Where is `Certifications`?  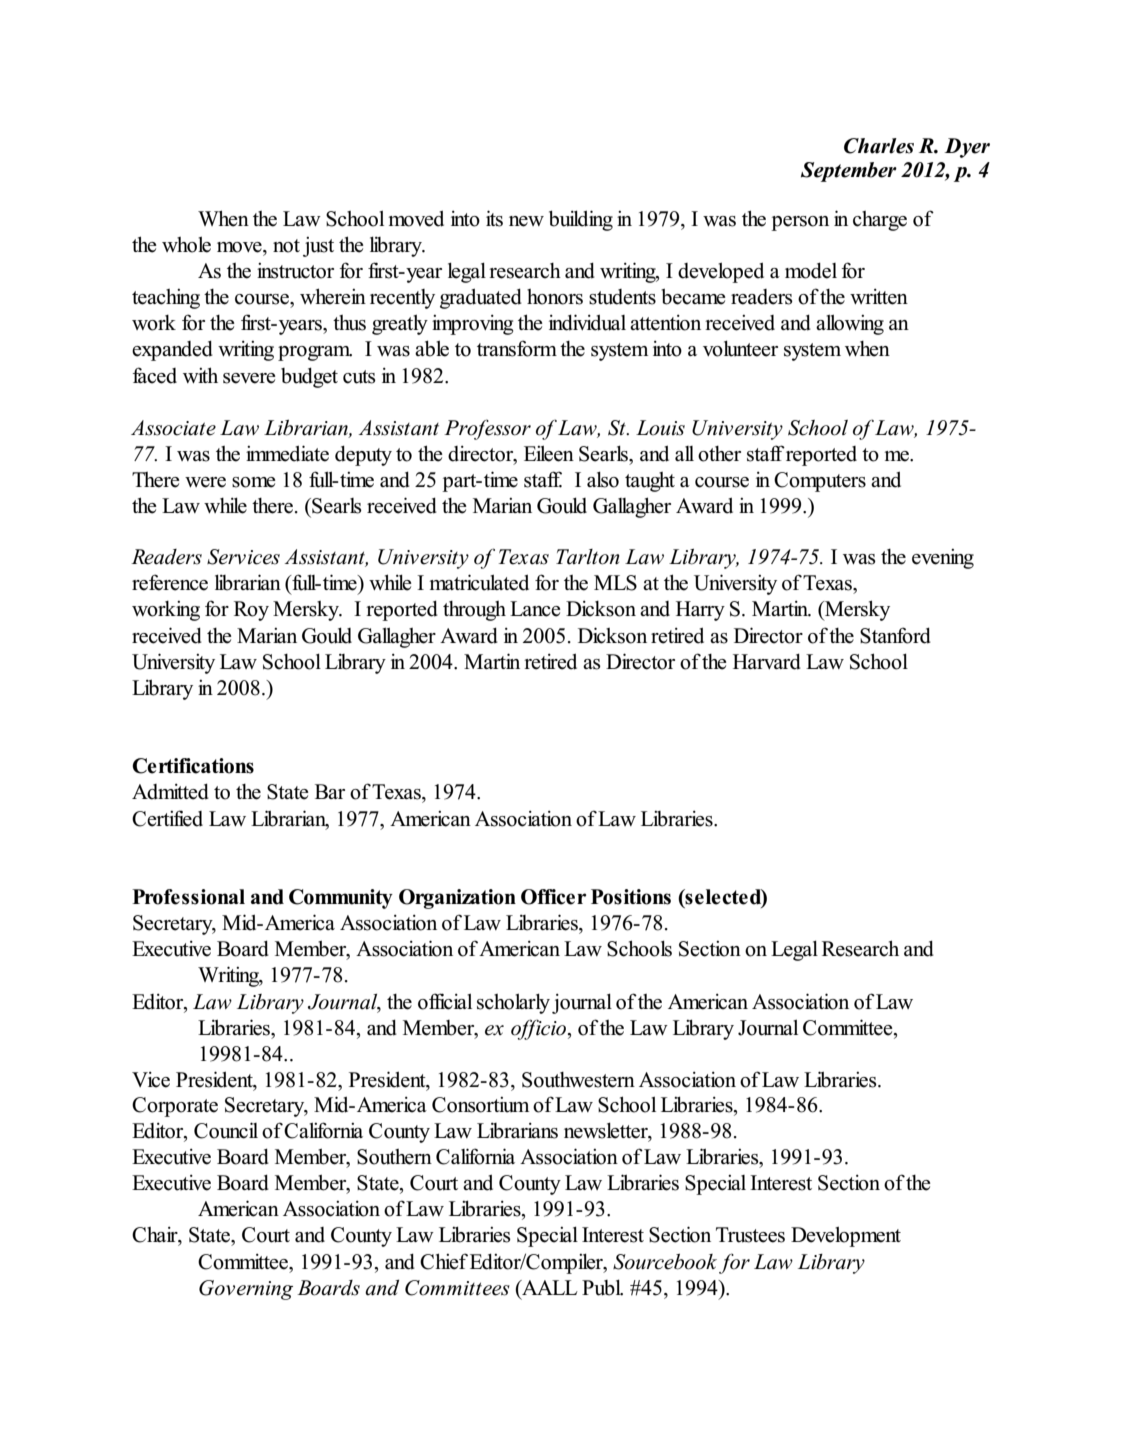
Certifications is located at coordinates (193, 766).
